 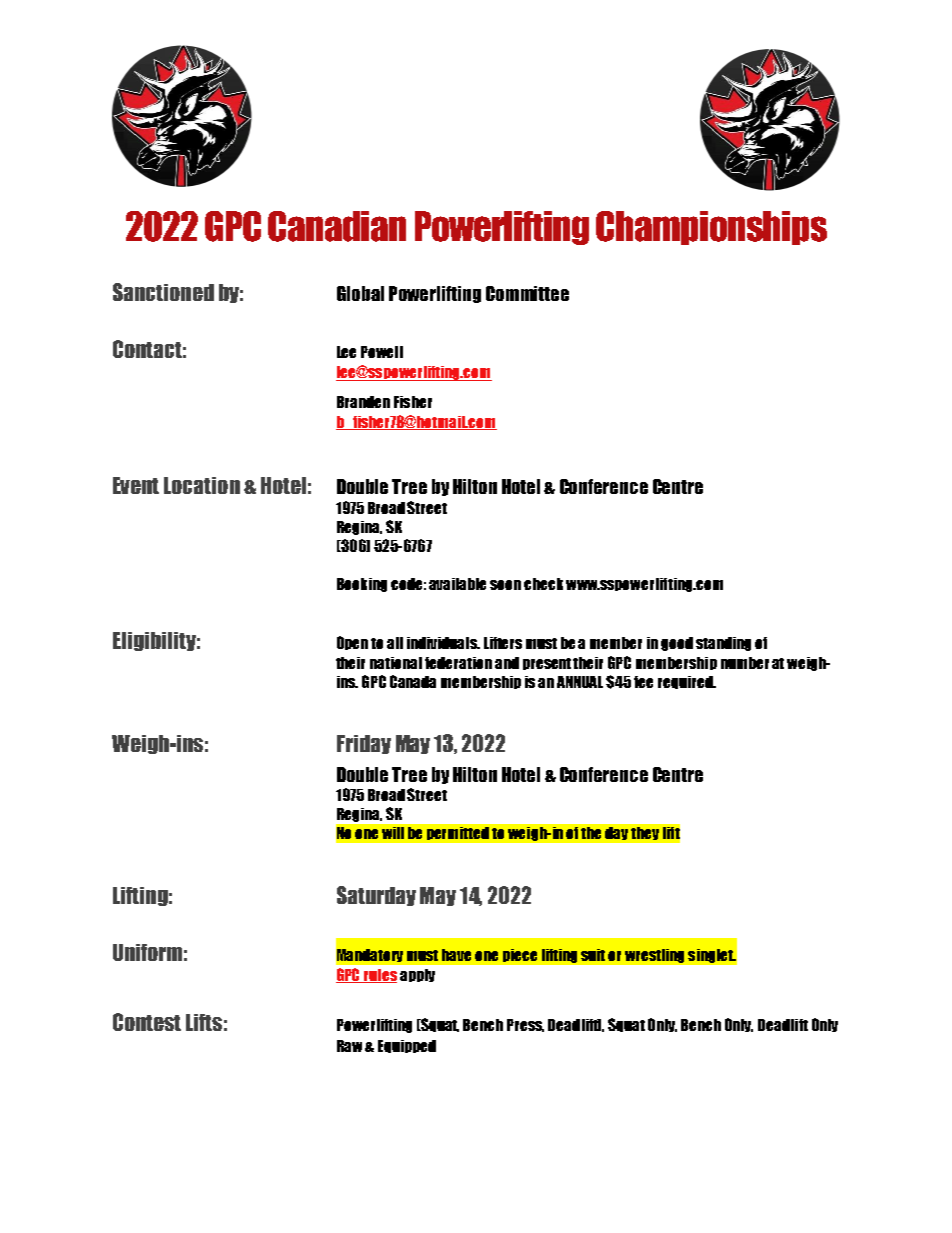 I want to click on Sanctioned, so click(x=163, y=292).
